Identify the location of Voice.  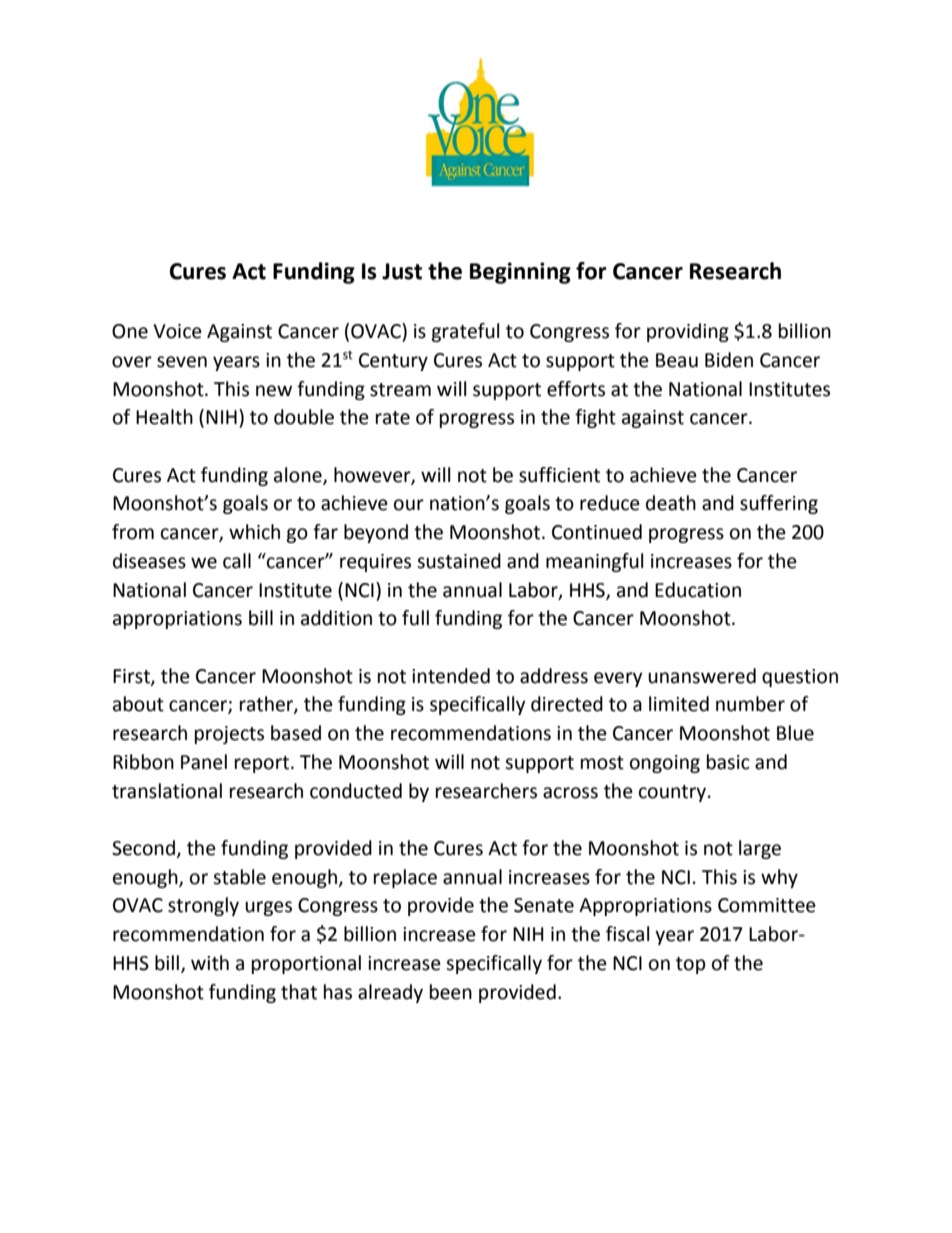
(177, 331).
